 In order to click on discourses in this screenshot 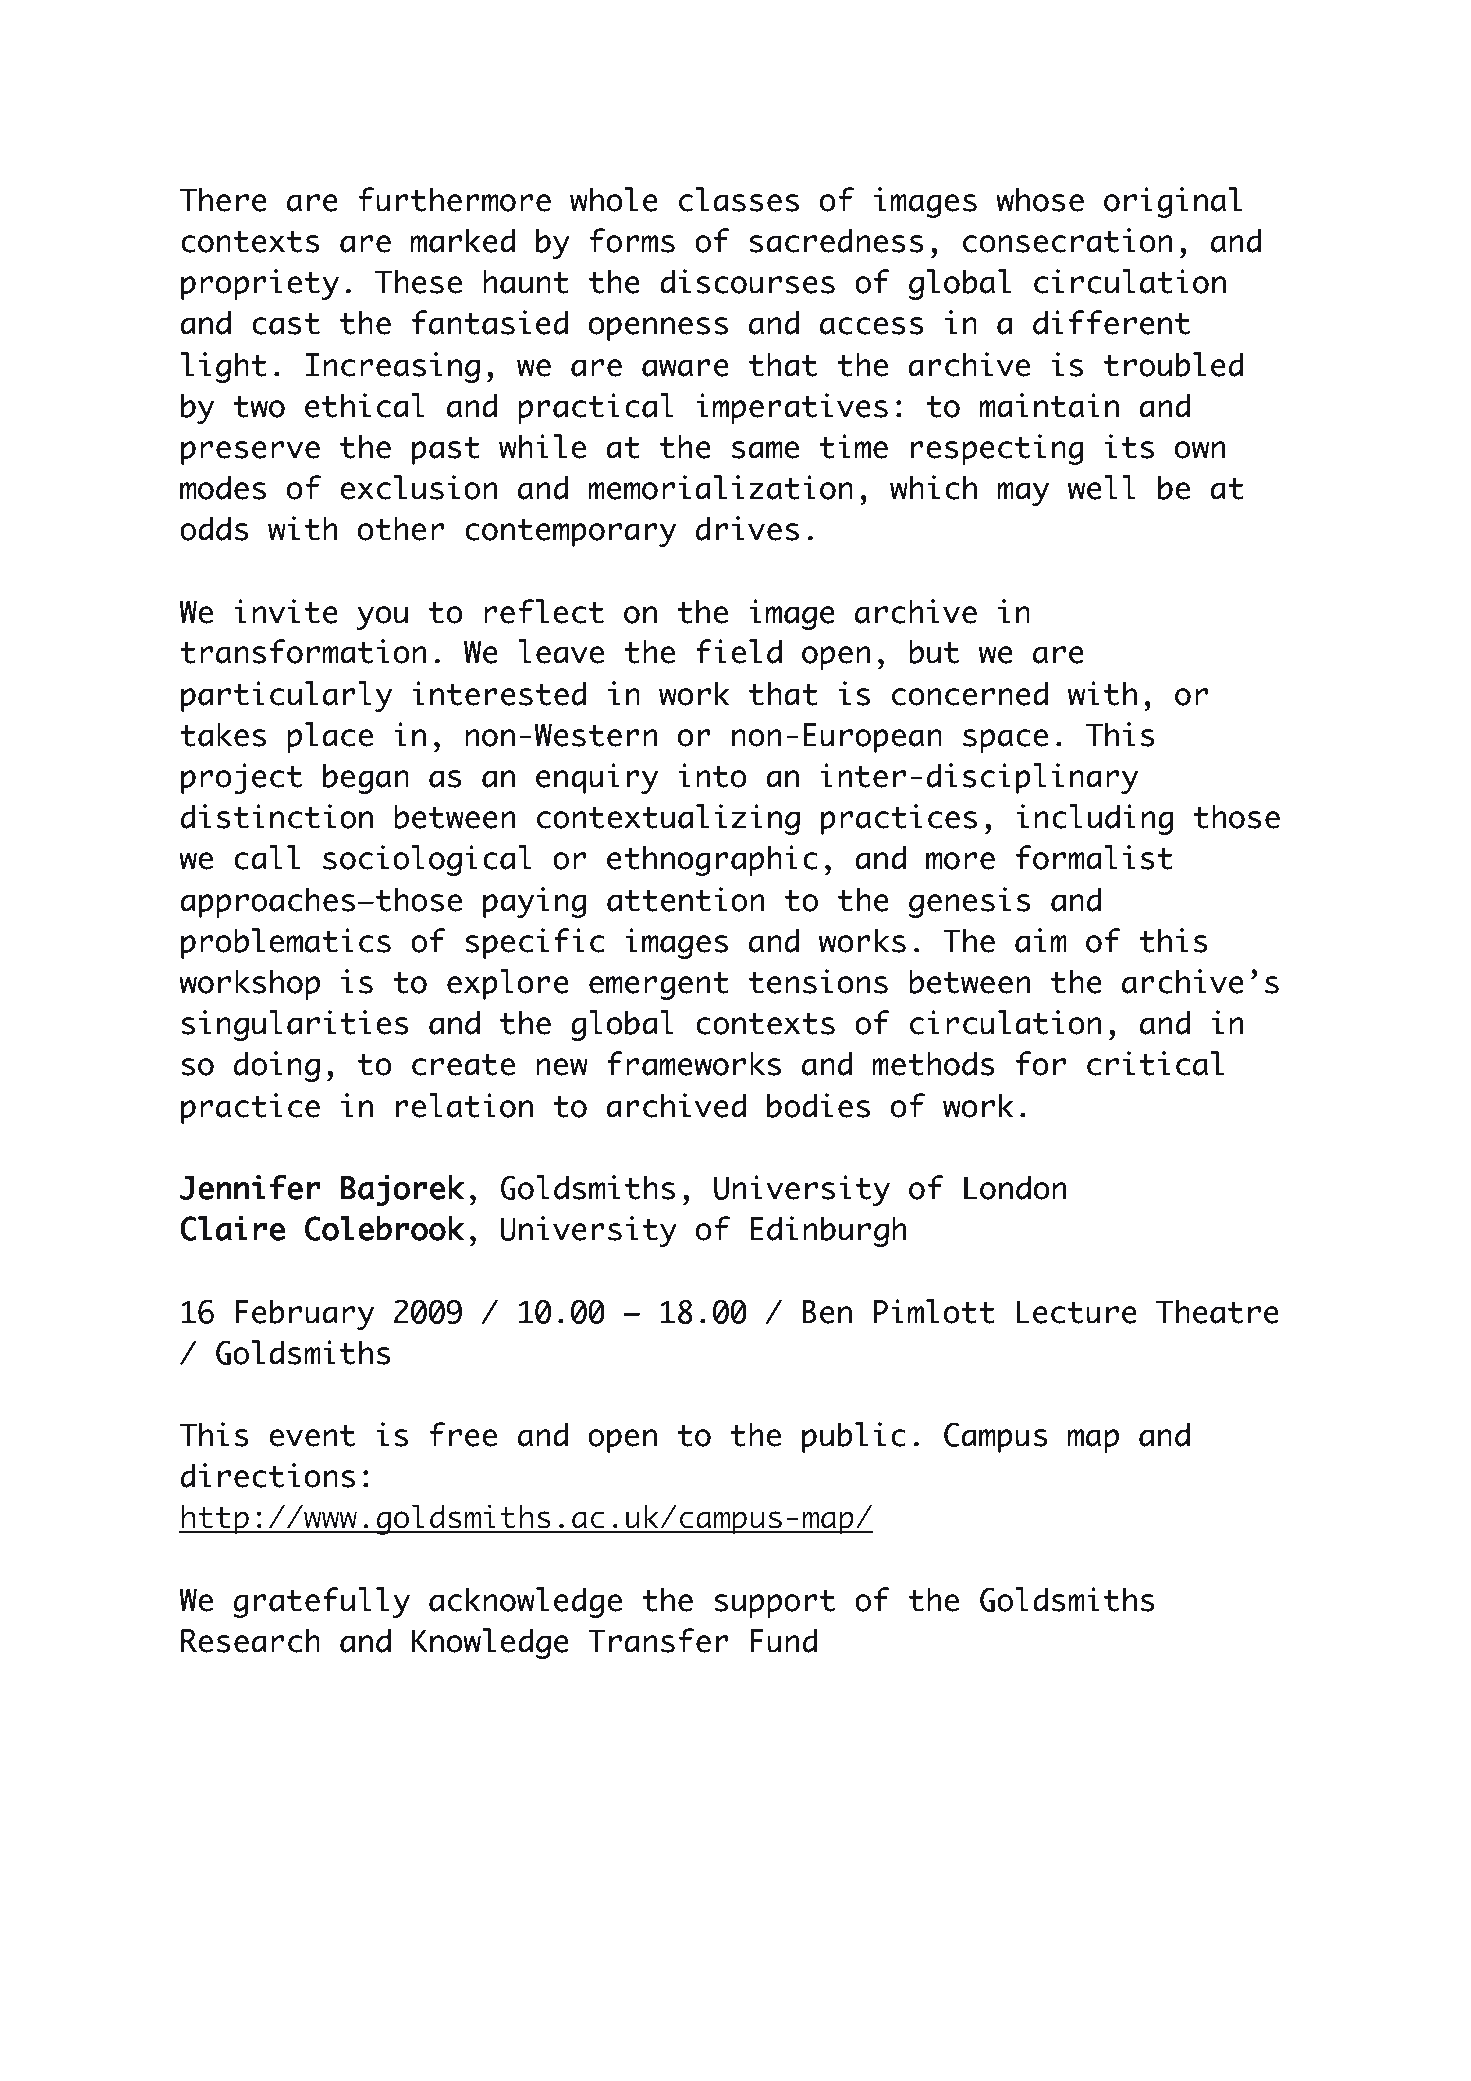, I will do `click(747, 281)`.
